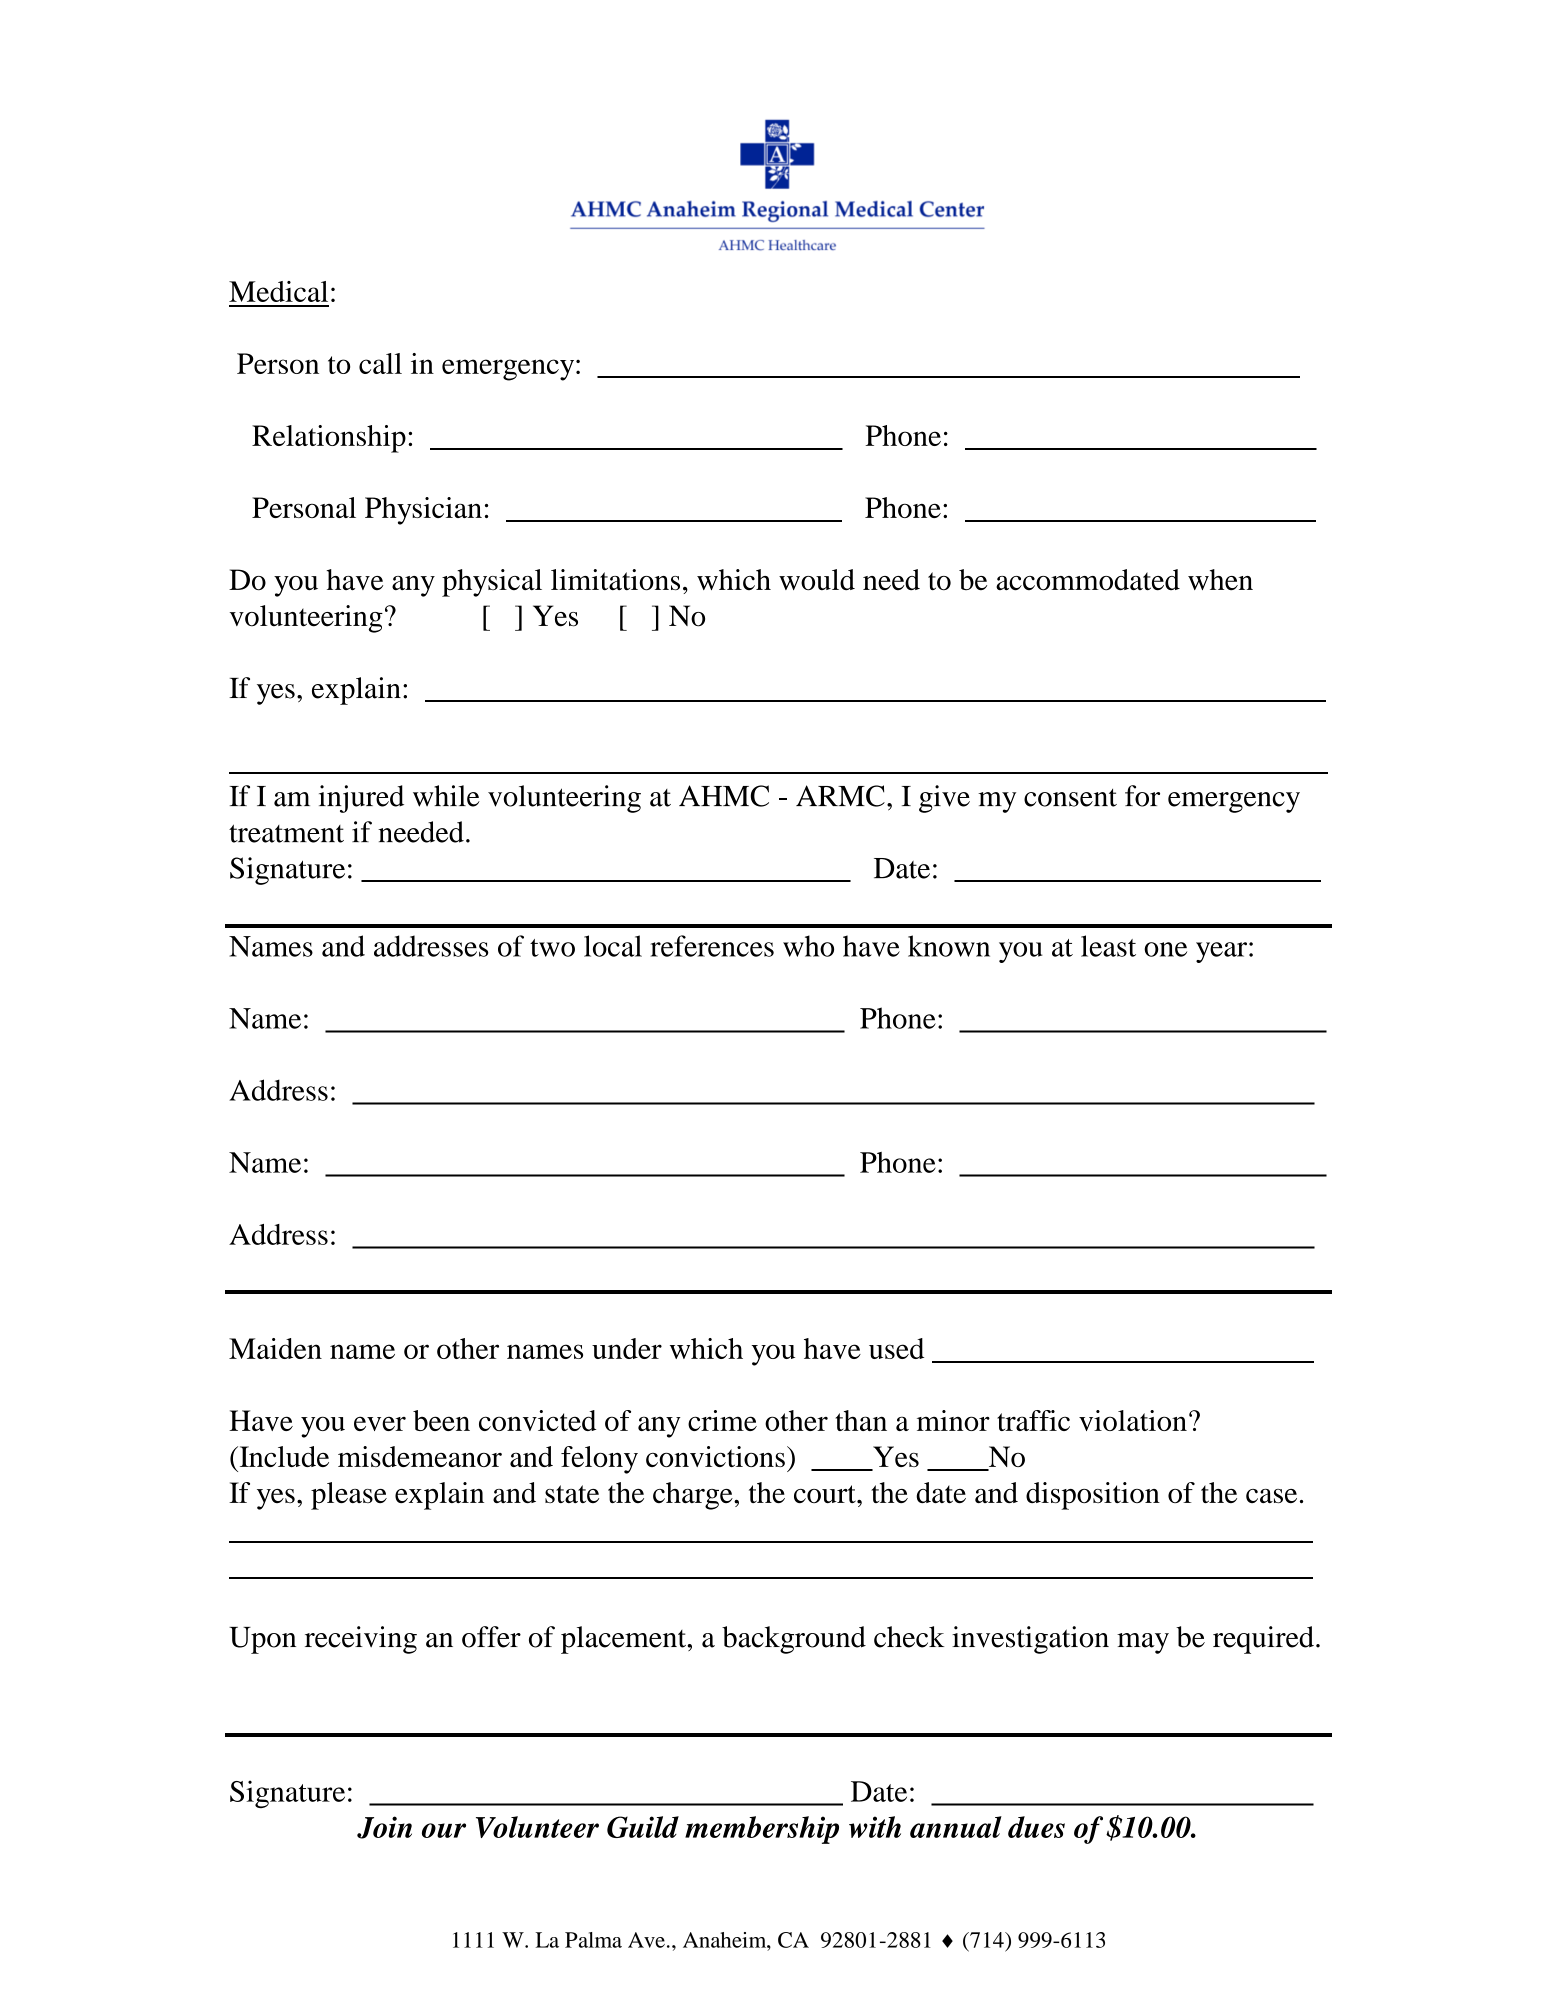 The height and width of the screenshot is (2015, 1557). I want to click on Join, so click(384, 1827).
